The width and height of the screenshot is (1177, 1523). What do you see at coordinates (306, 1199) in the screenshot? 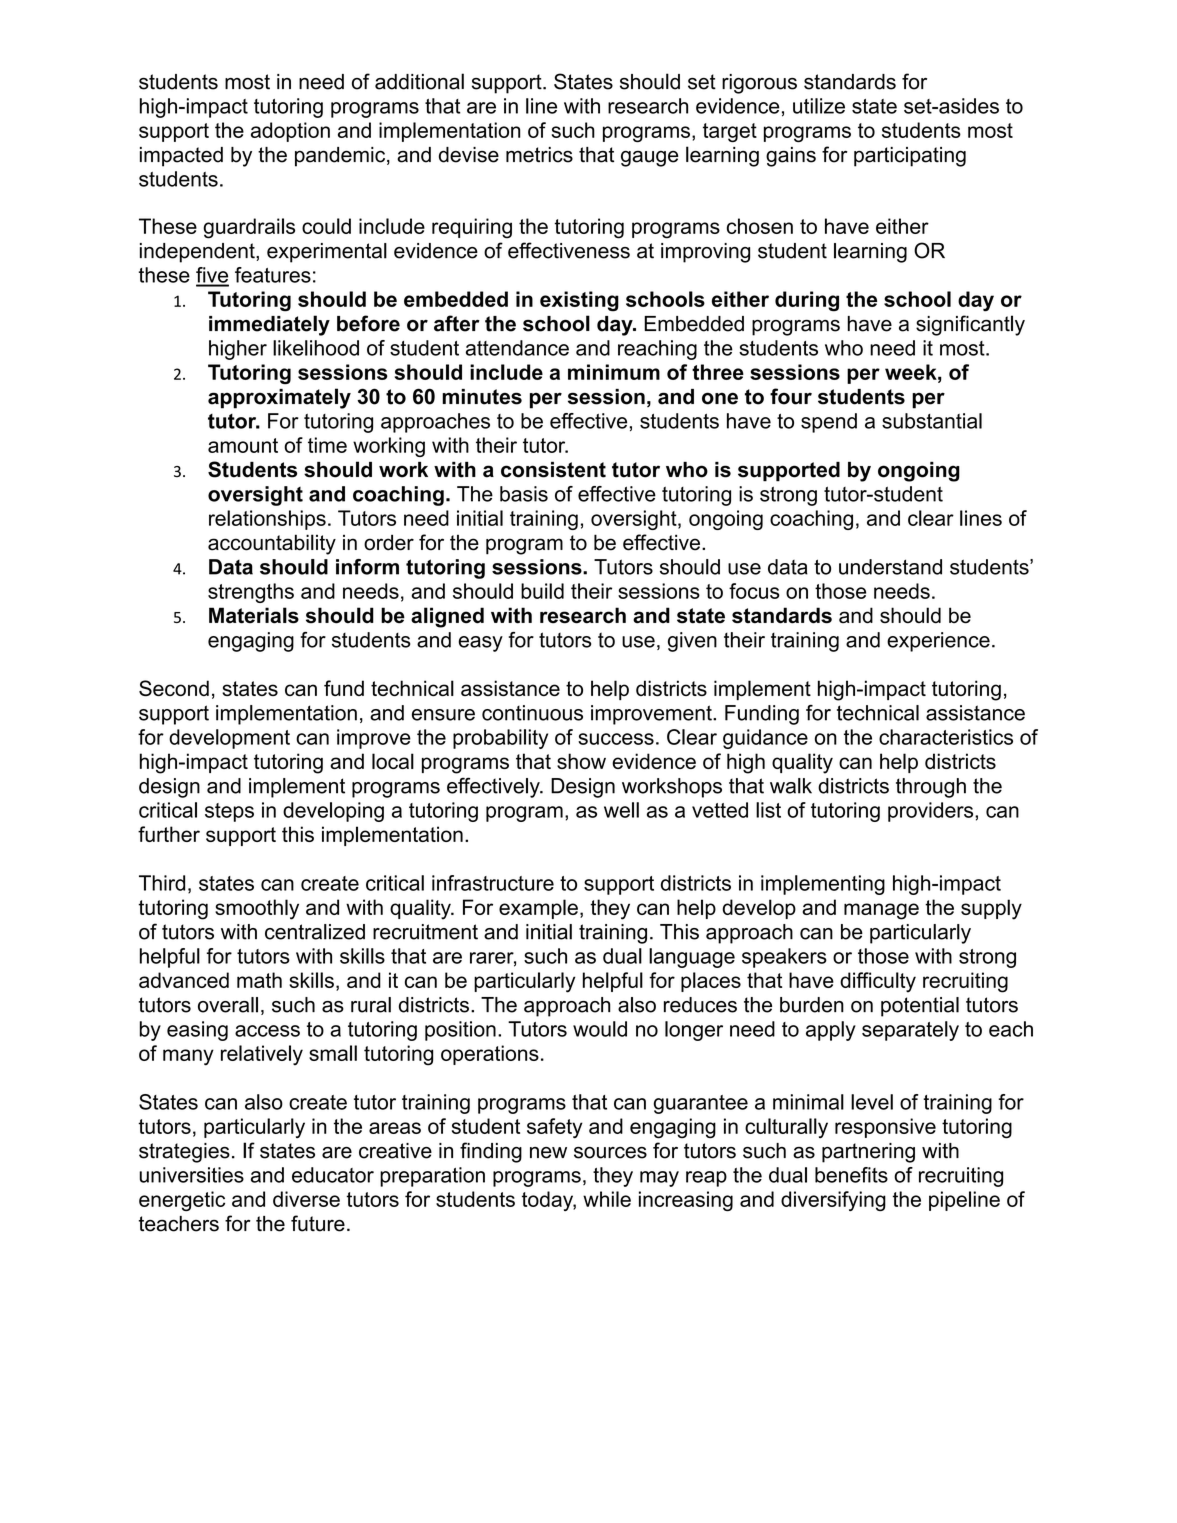
I see `diverse` at bounding box center [306, 1199].
